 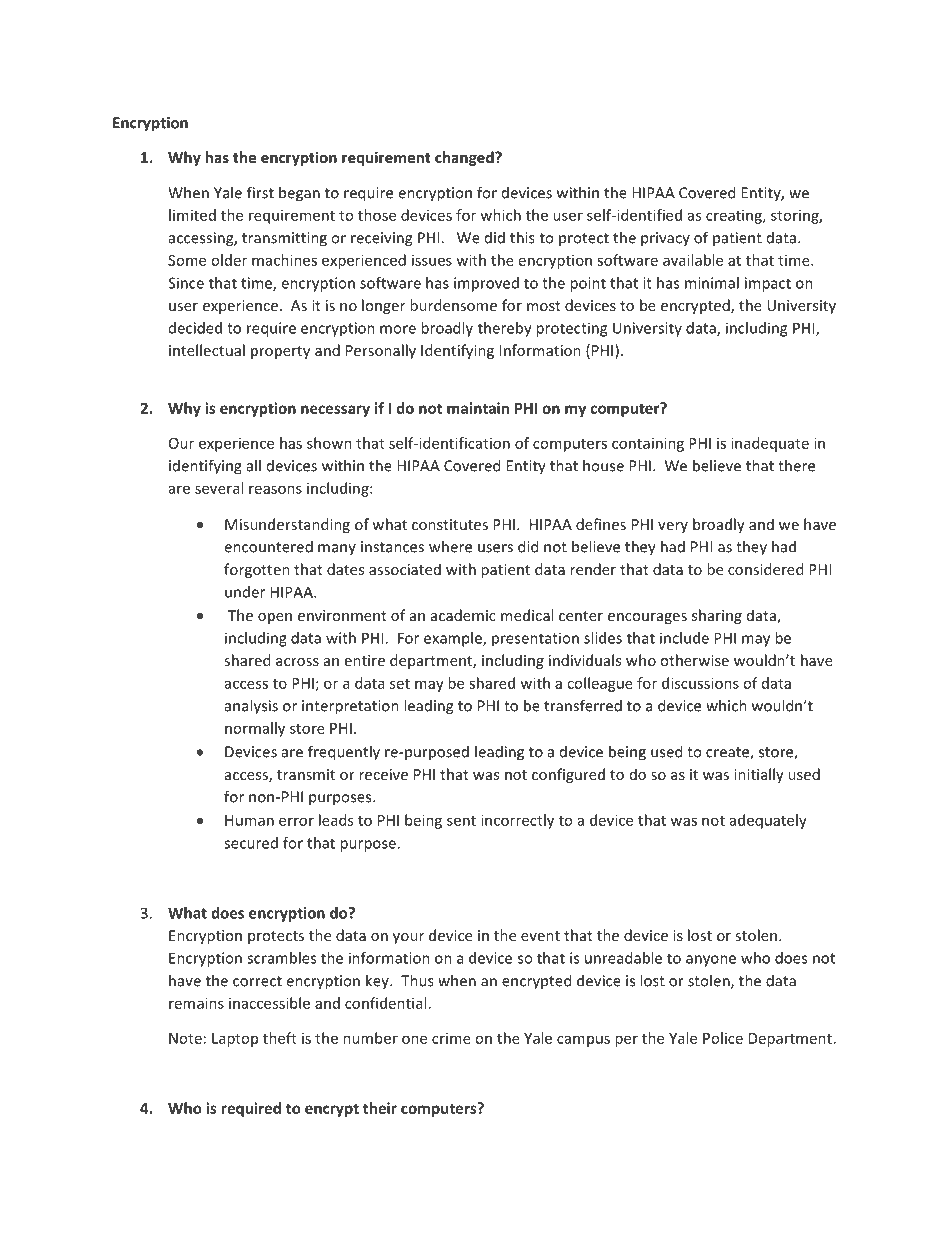 What do you see at coordinates (665, 239) in the page?
I see `privacy` at bounding box center [665, 239].
